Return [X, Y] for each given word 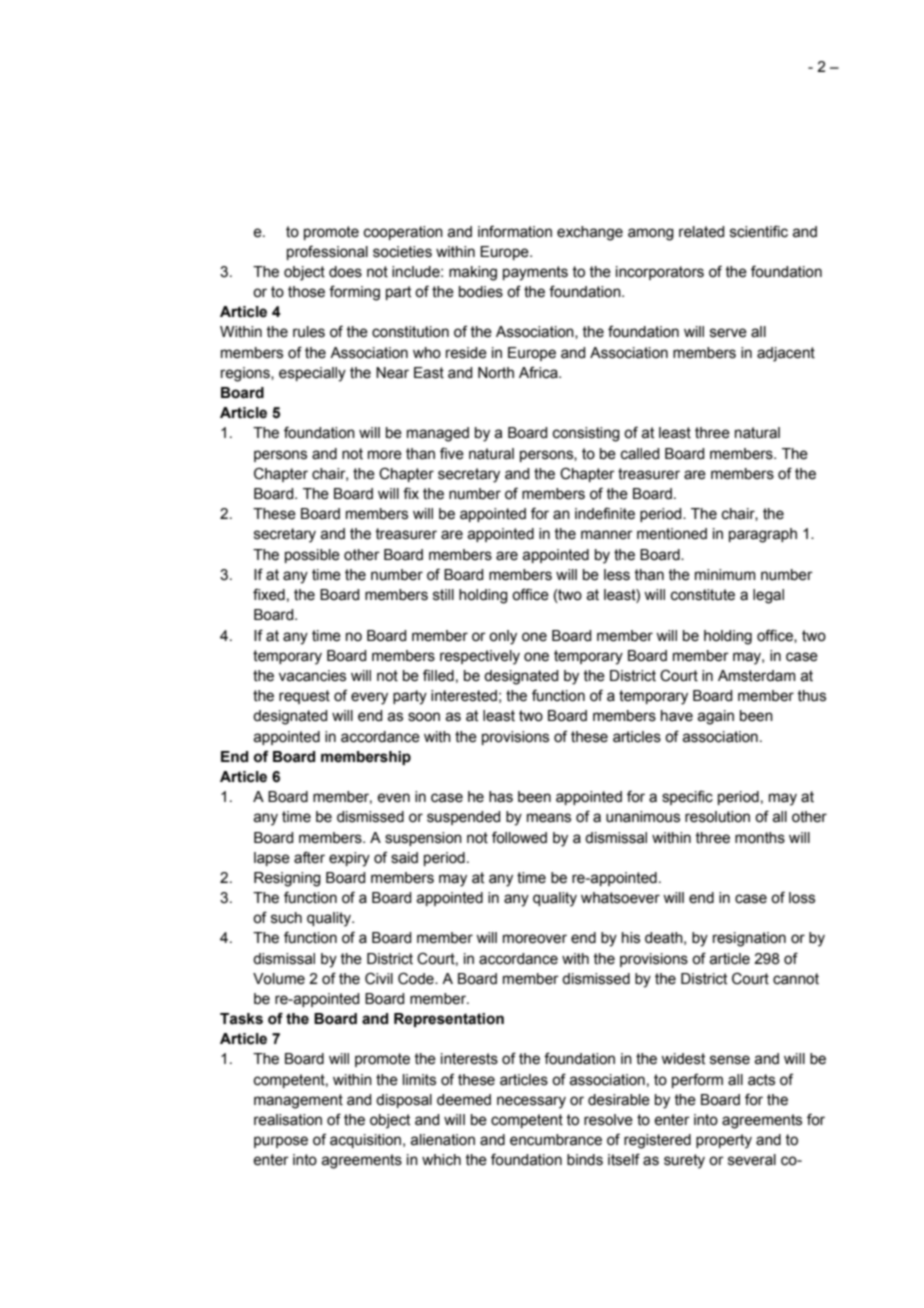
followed [519, 837]
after [309, 857]
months [760, 838]
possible [312, 556]
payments [535, 273]
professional [327, 252]
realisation [288, 1120]
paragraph [763, 535]
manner [607, 535]
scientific [759, 231]
